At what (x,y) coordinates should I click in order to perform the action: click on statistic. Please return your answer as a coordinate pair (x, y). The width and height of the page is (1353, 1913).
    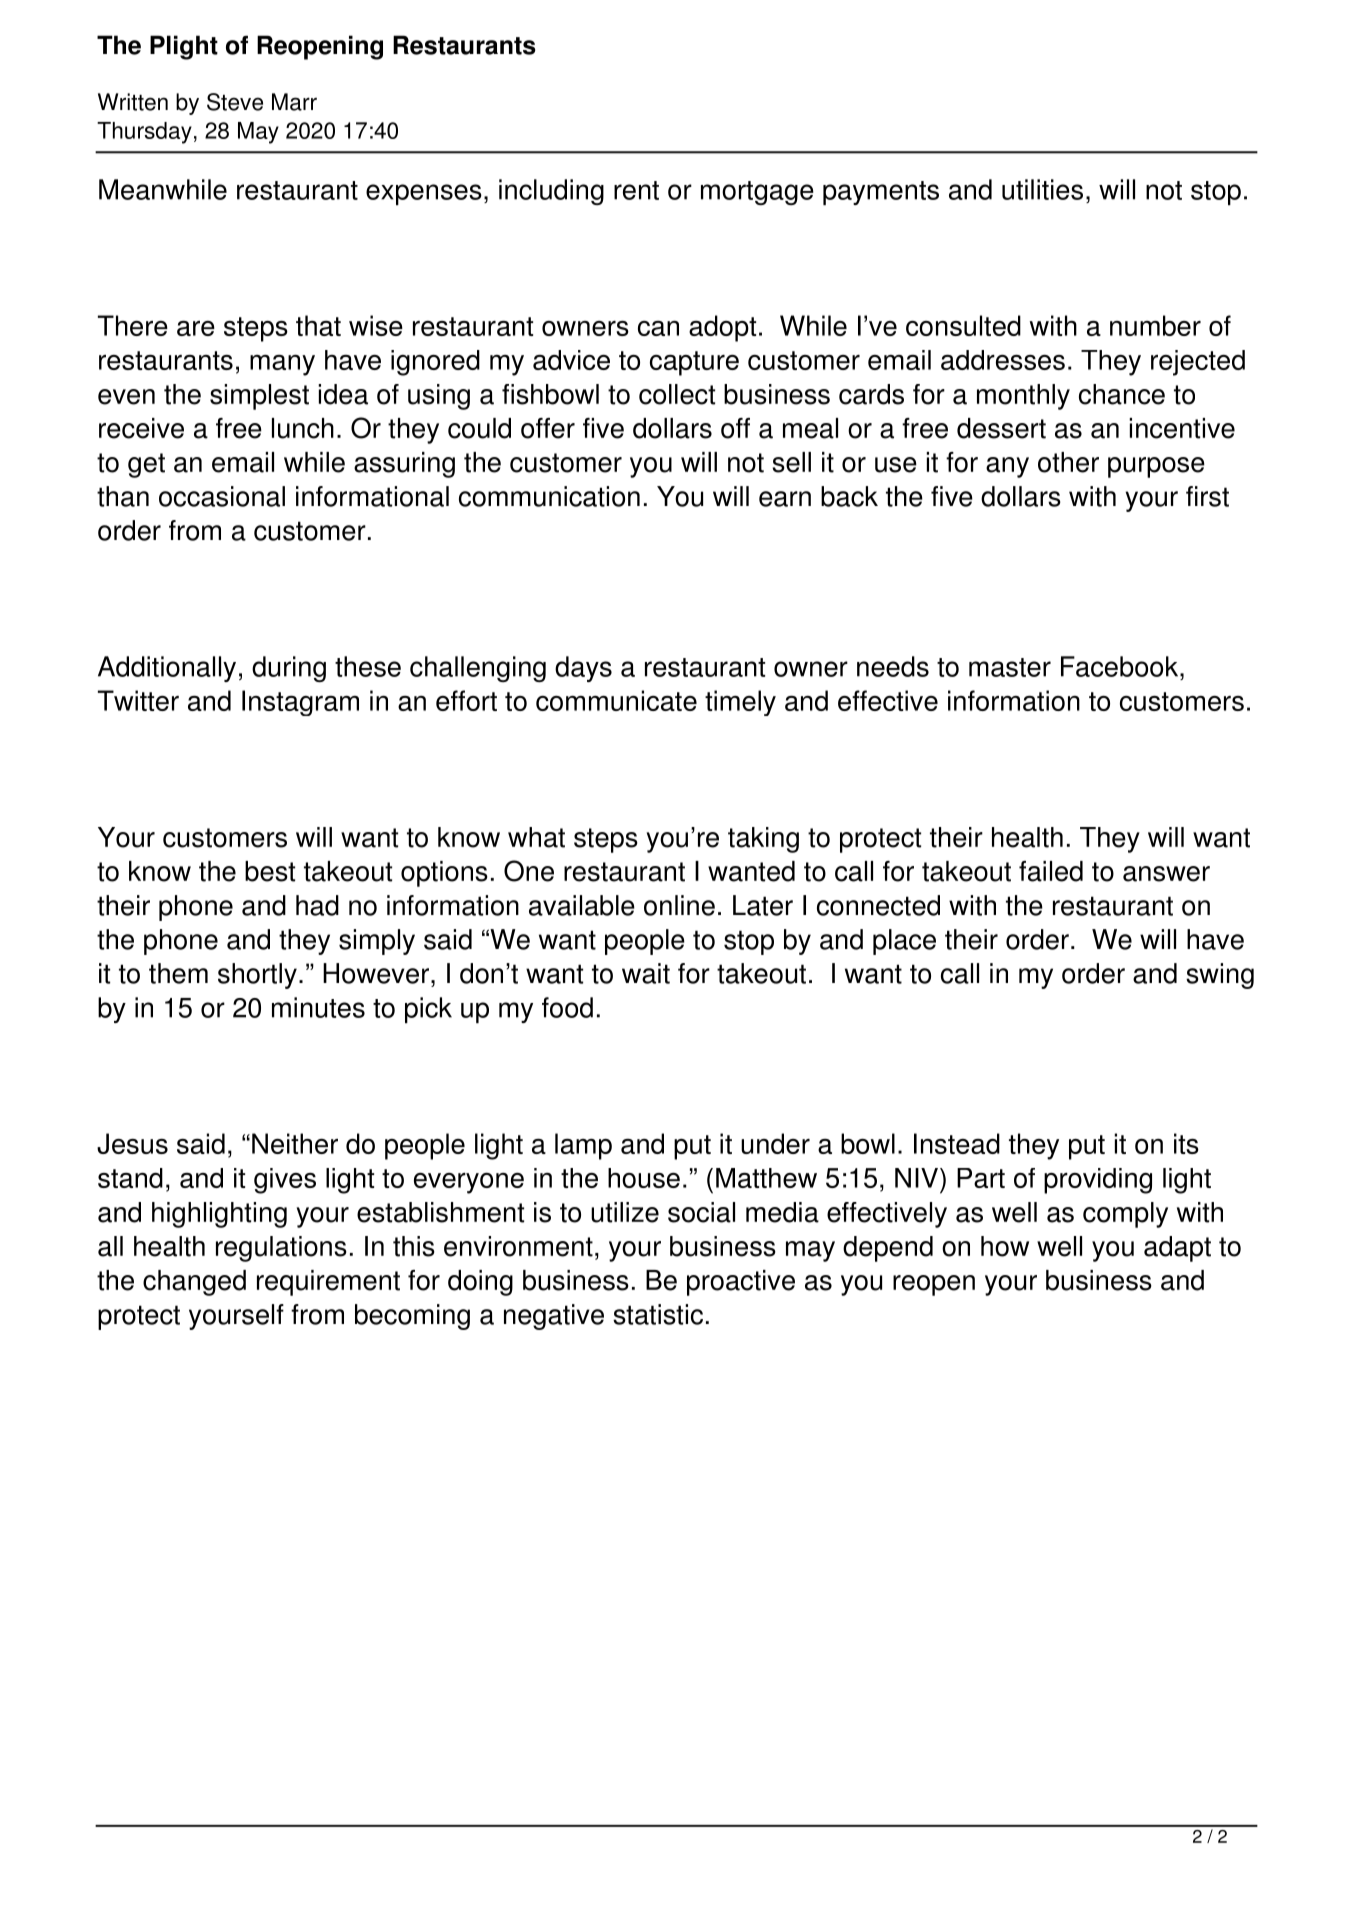
    Looking at the image, I should click on (658, 1314).
